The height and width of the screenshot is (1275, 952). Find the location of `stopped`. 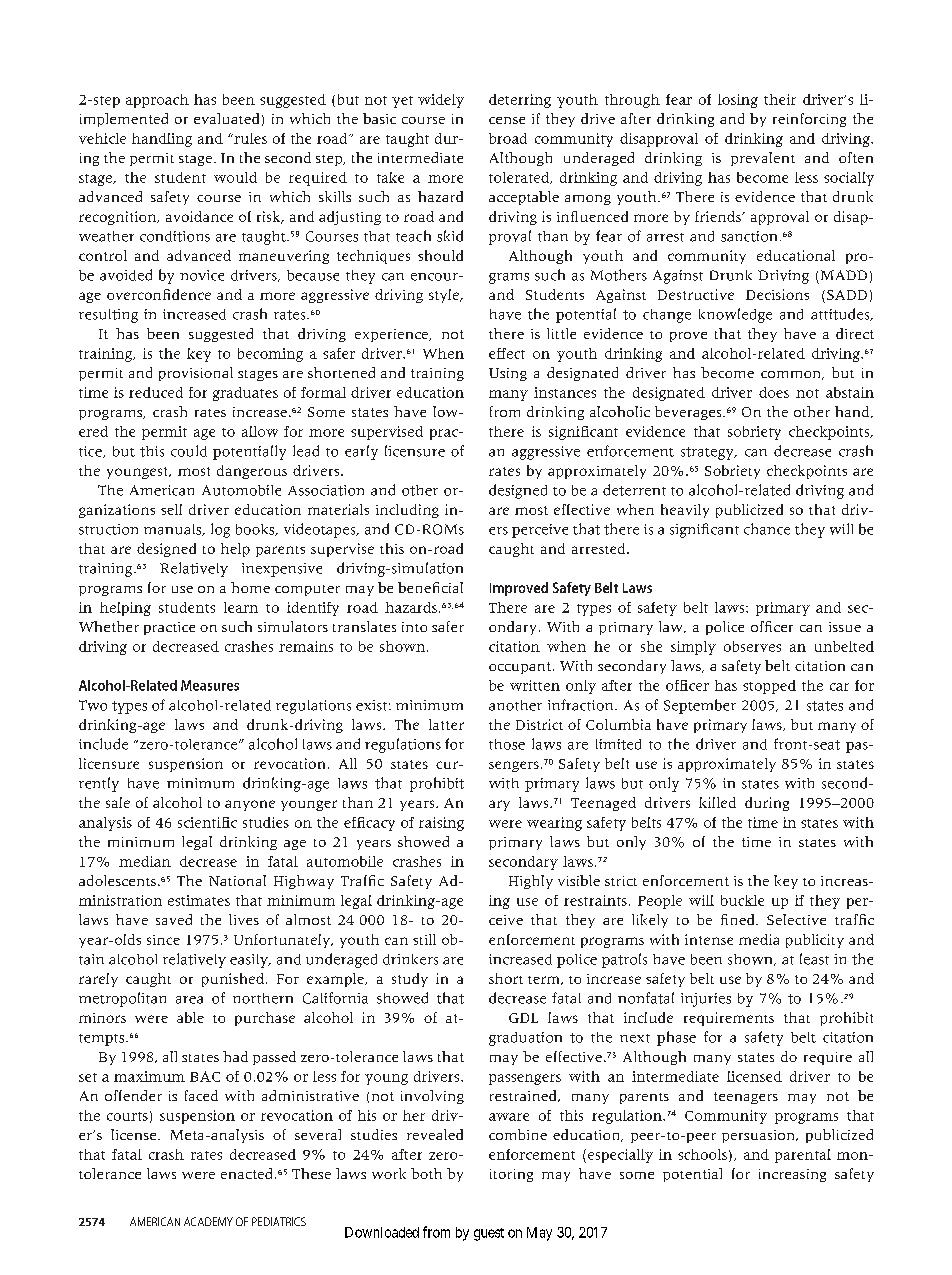

stopped is located at coordinates (769, 687).
